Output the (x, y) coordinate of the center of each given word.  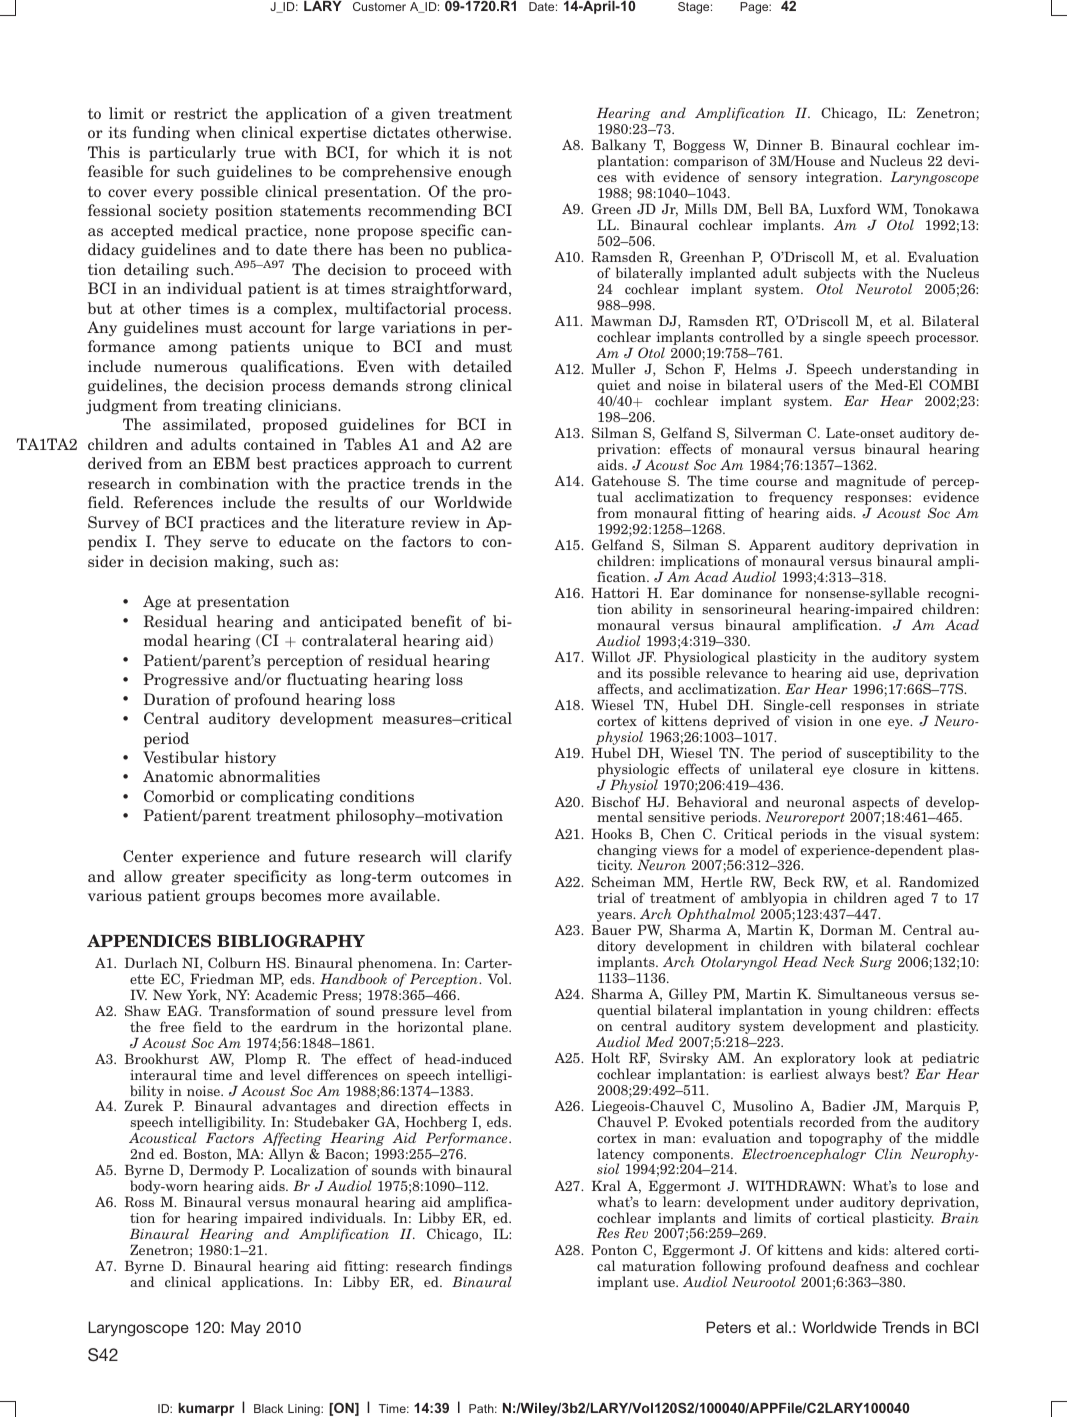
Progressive (186, 680)
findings (485, 1268)
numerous (190, 368)
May (246, 1329)
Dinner (780, 145)
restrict (200, 113)
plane (491, 1028)
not (500, 152)
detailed (482, 366)
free (172, 1026)
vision (814, 721)
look (878, 1057)
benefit (436, 621)
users (806, 386)
